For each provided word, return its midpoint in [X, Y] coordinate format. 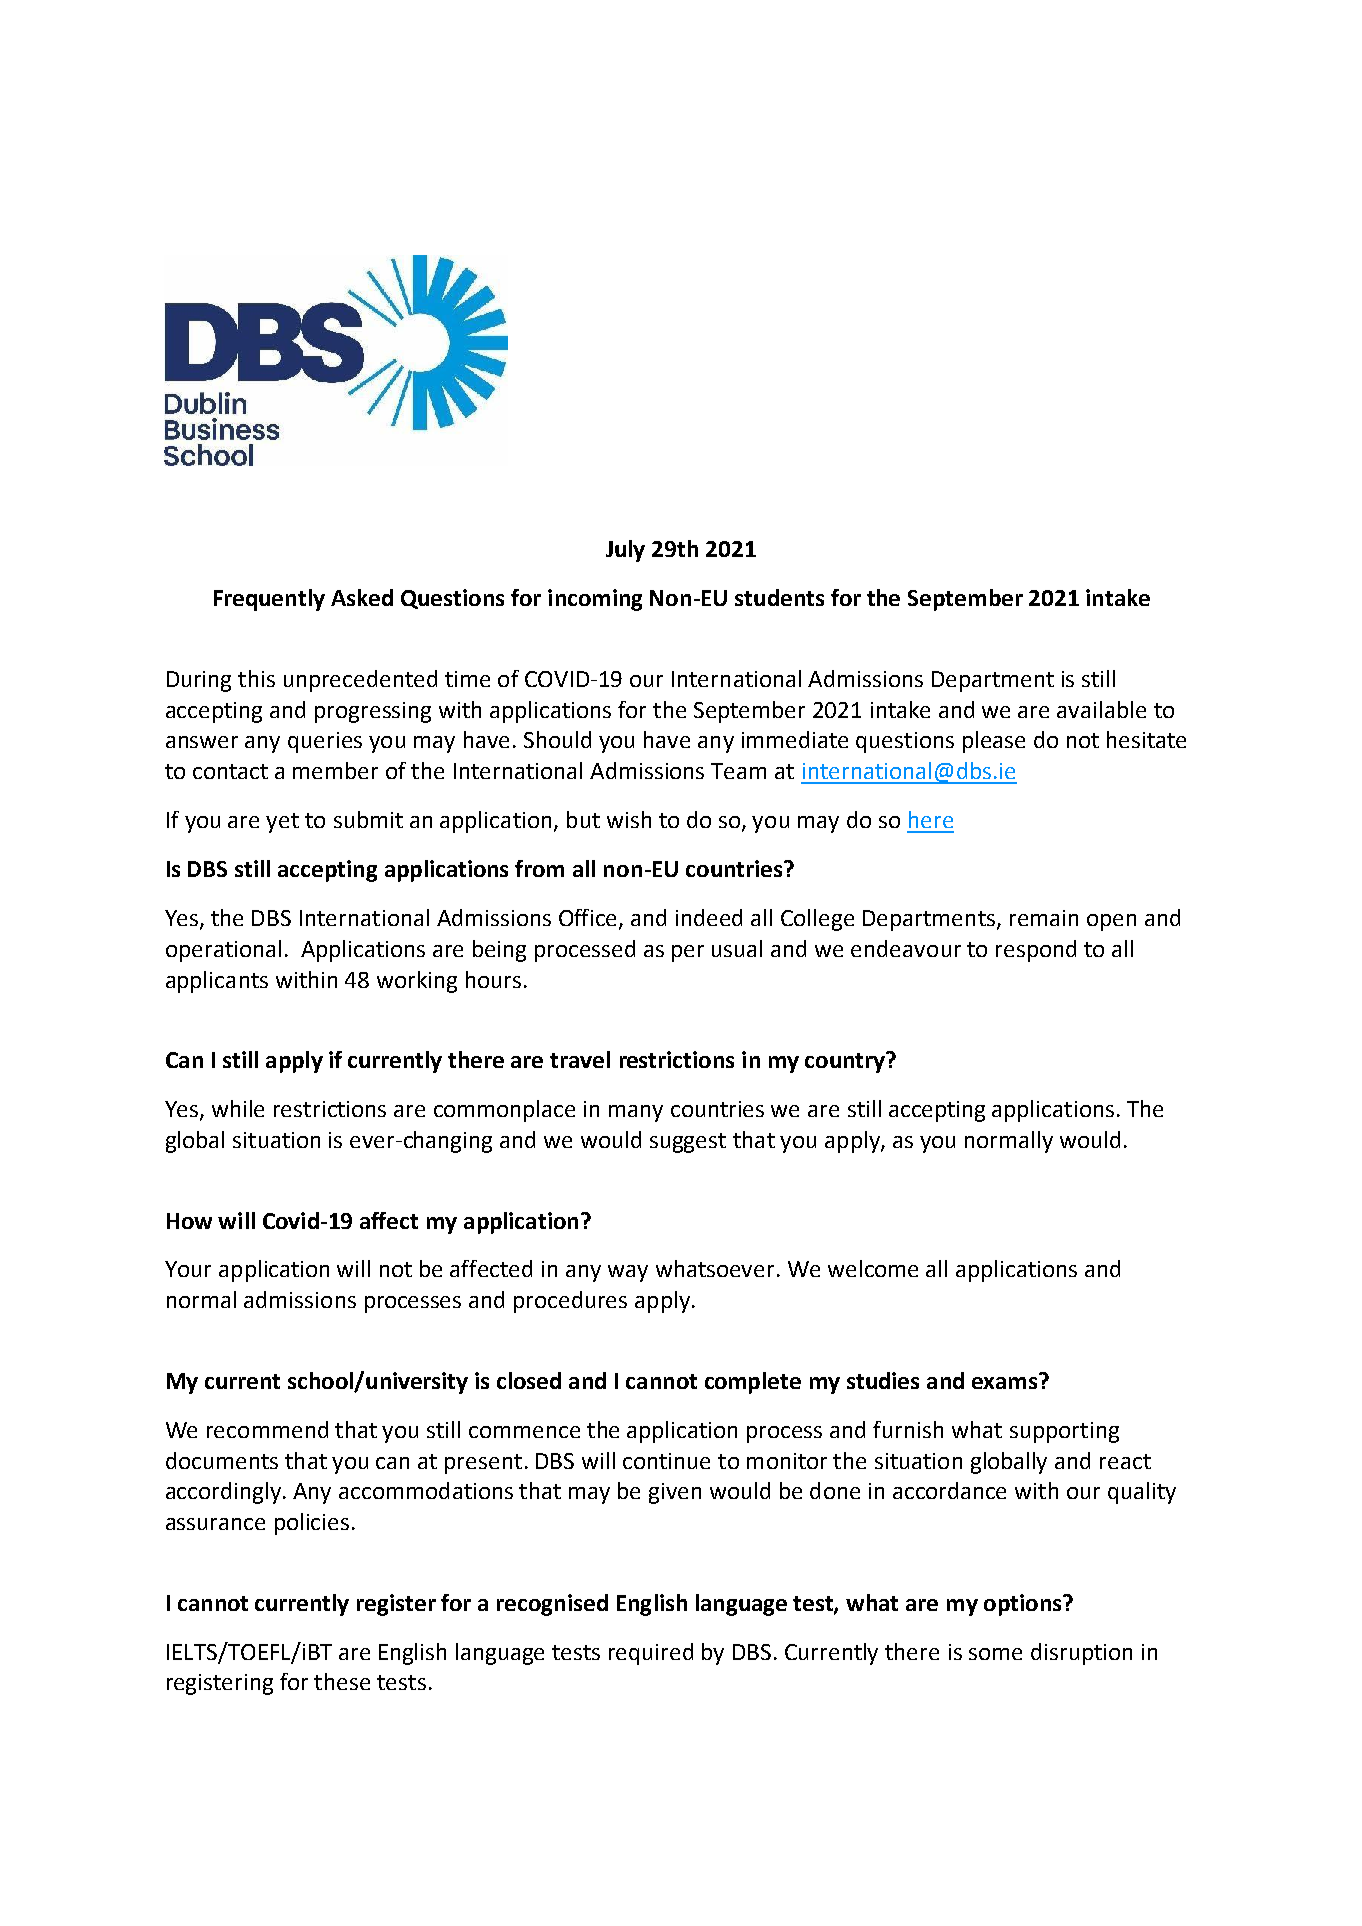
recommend [267, 1429]
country [846, 1062]
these [342, 1681]
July [625, 551]
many [636, 1113]
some [995, 1654]
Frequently [269, 600]
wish [629, 819]
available [1101, 709]
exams [1006, 1381]
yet [282, 823]
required [651, 1654]
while [238, 1108]
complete [753, 1383]
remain [1044, 918]
